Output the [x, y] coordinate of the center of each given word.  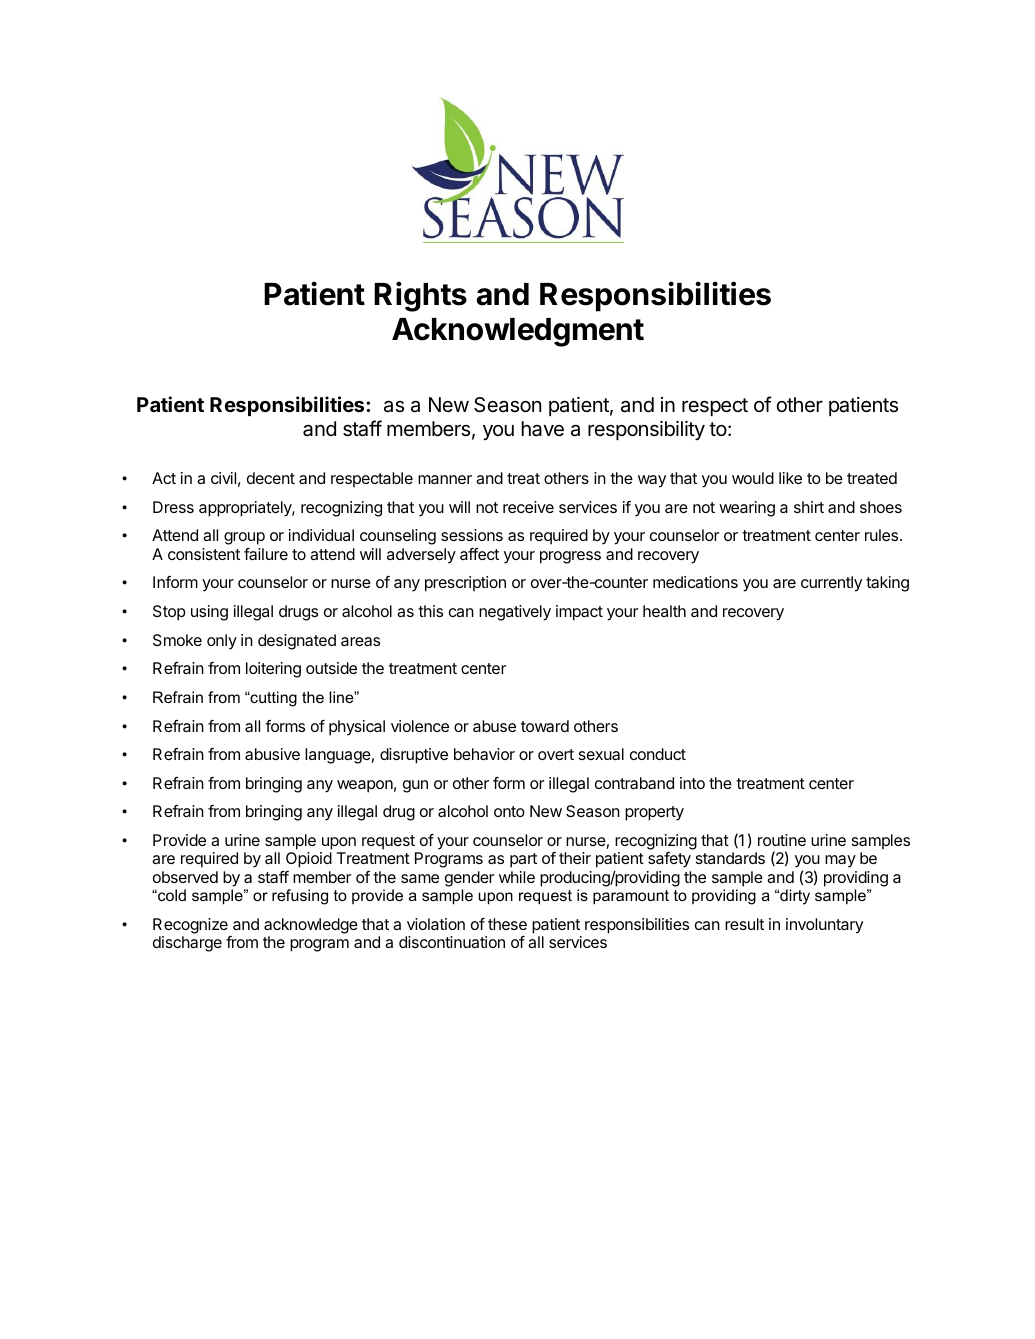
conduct [658, 754]
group [244, 538]
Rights [420, 296]
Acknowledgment [518, 332]
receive [528, 507]
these [507, 924]
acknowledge [311, 926]
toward [545, 726]
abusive [272, 754]
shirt [809, 507]
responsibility [646, 431]
